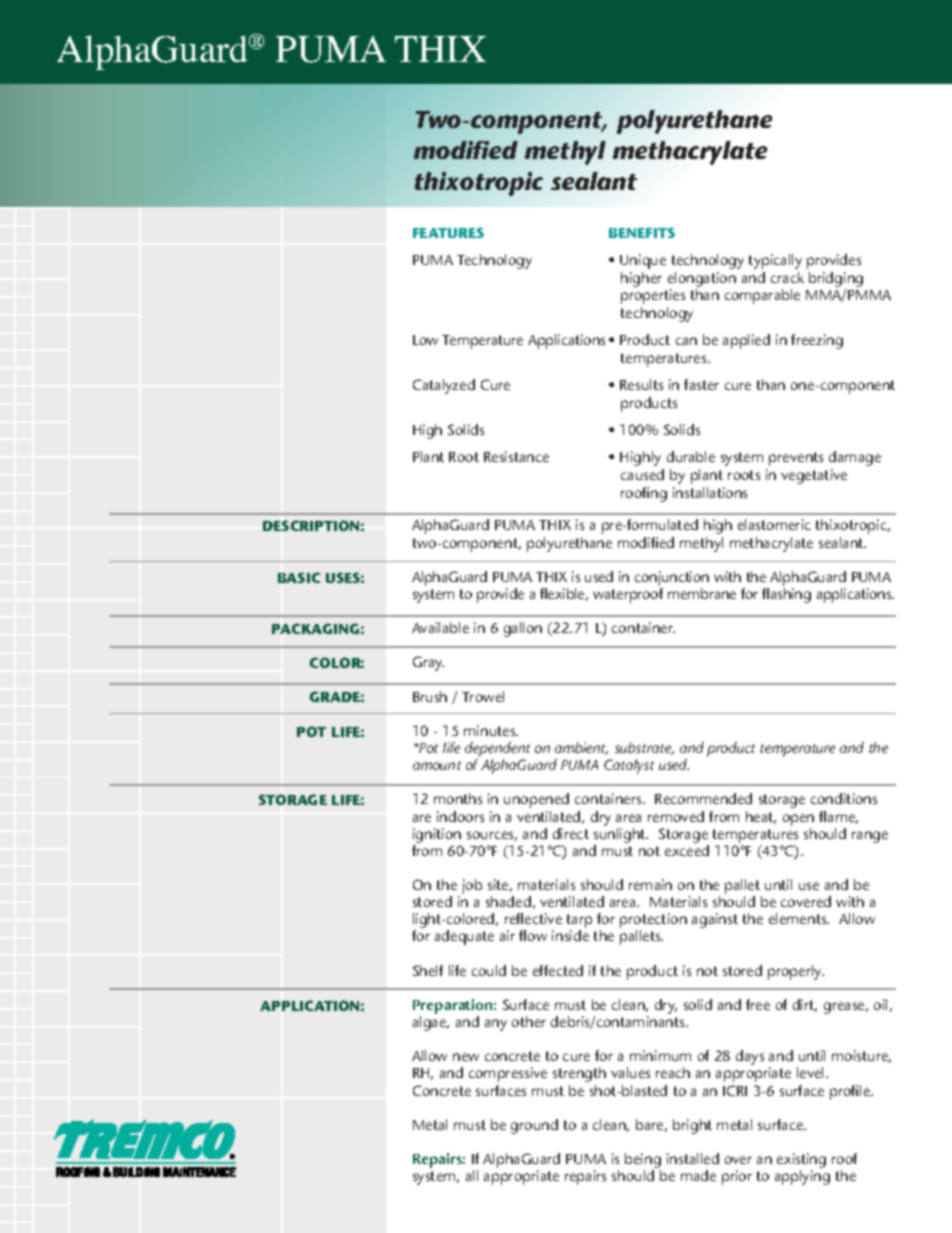 This screenshot has width=952, height=1233. Describe the element at coordinates (801, 1162) in the screenshot. I see `existing` at that location.
